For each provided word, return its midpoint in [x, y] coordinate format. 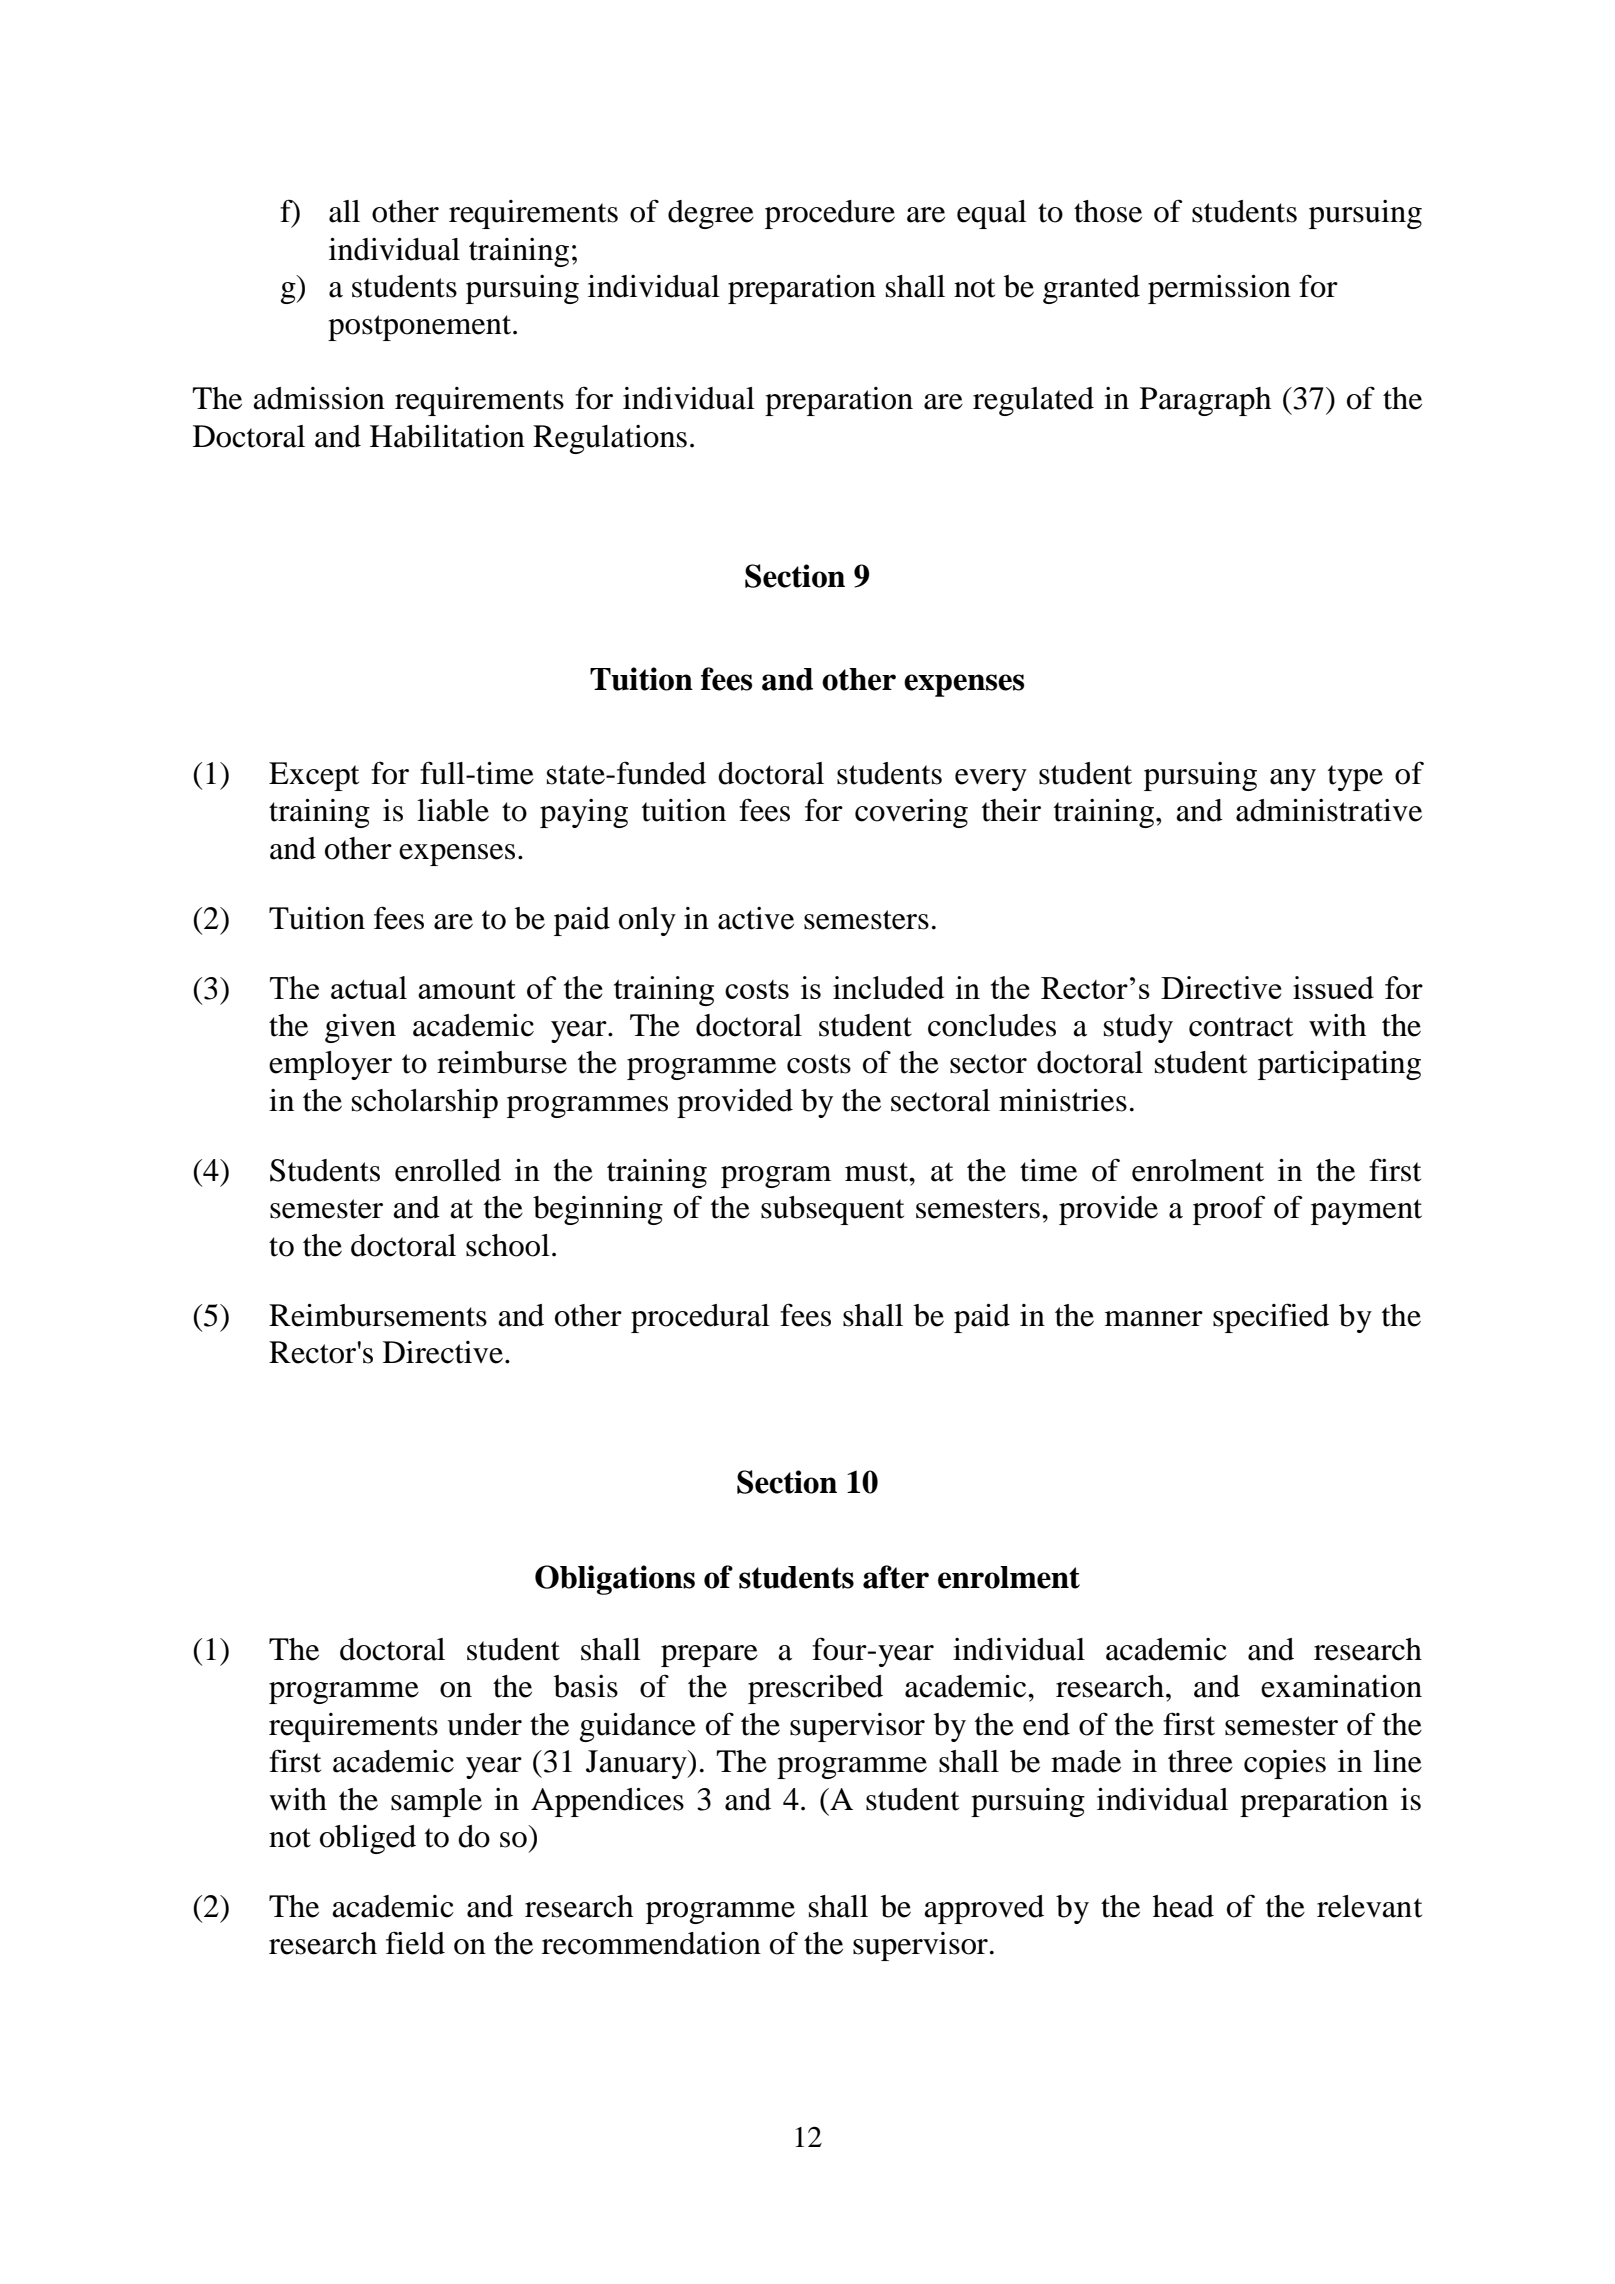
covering [911, 813]
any [1293, 780]
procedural [700, 1318]
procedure [830, 214]
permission [1219, 289]
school [508, 1245]
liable [453, 810]
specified [1271, 1318]
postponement [421, 328]
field [415, 1943]
